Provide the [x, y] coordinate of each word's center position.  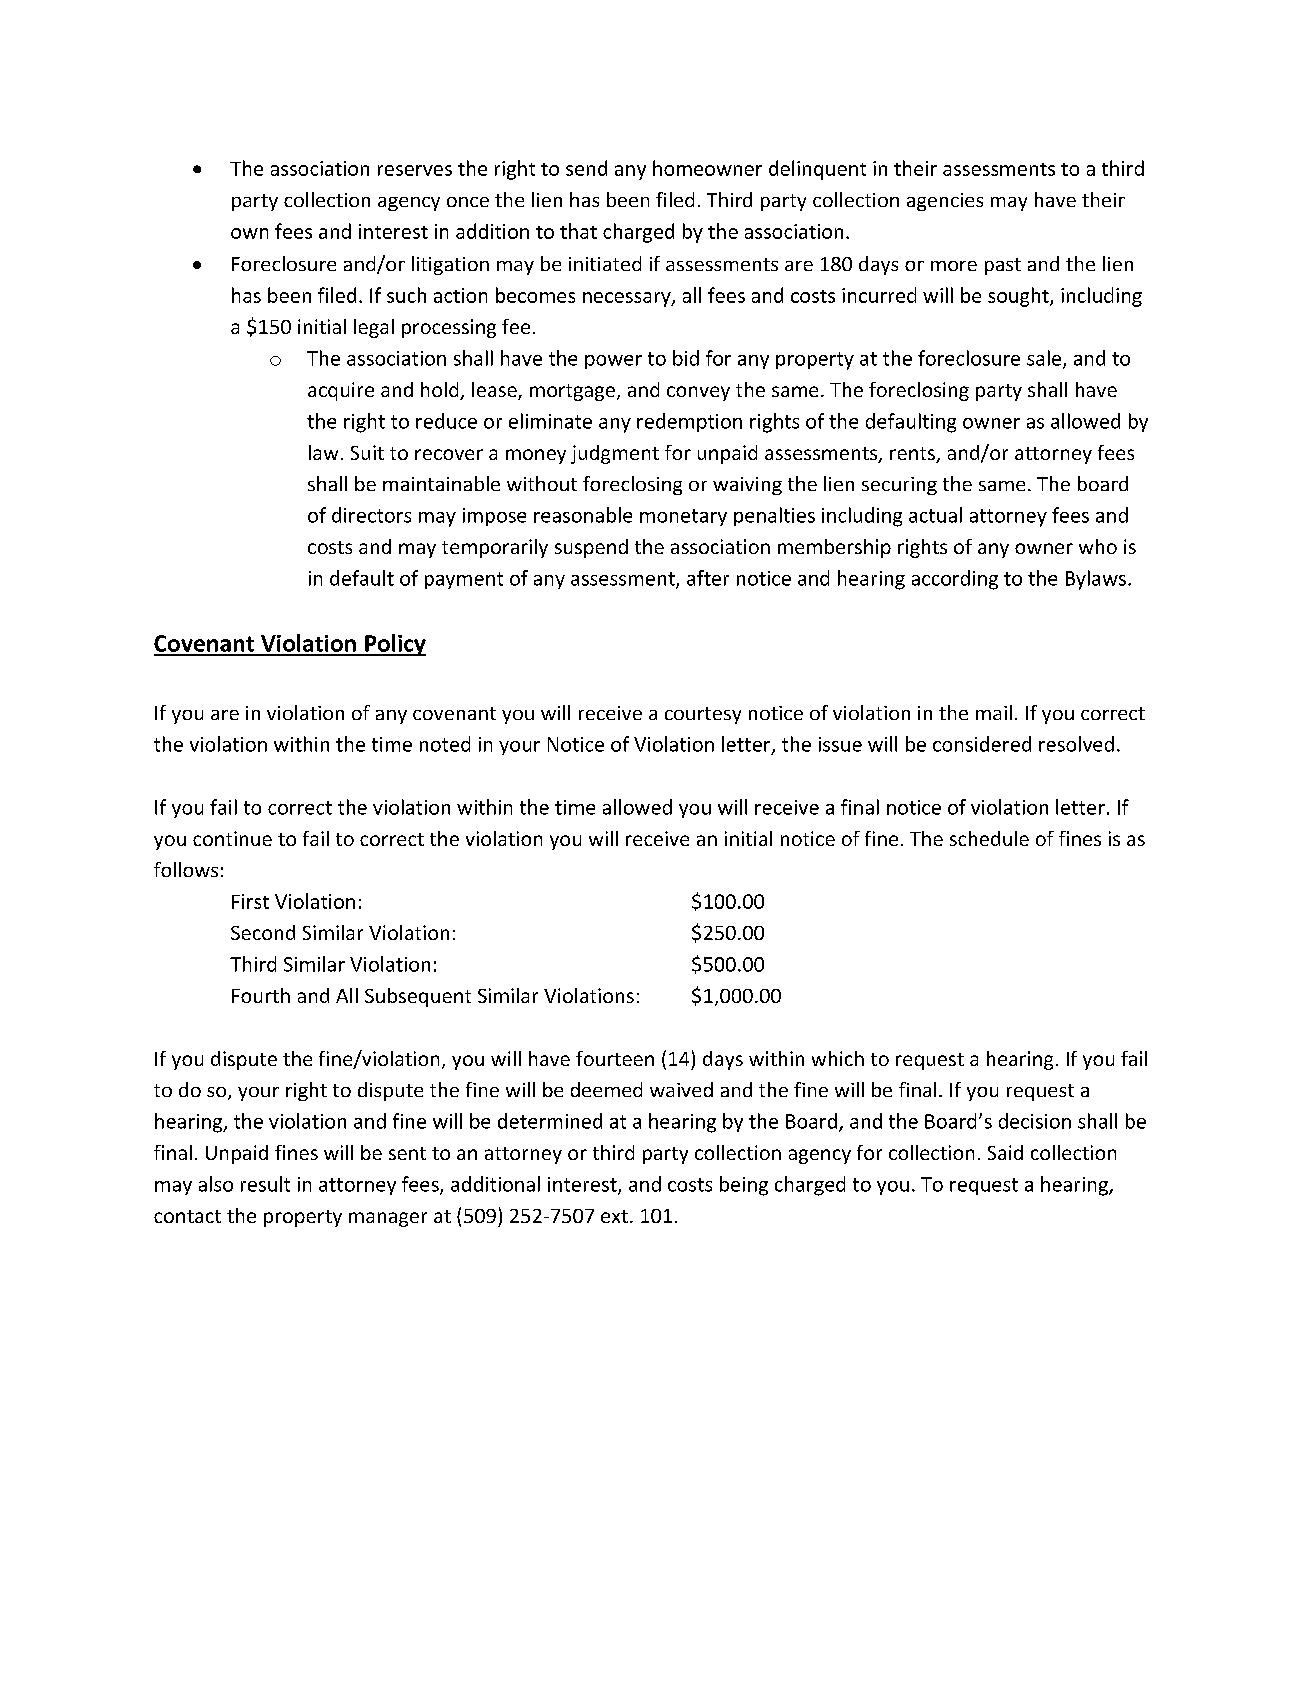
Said [1005, 1152]
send [586, 168]
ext [614, 1216]
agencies [945, 202]
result [265, 1184]
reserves [415, 170]
